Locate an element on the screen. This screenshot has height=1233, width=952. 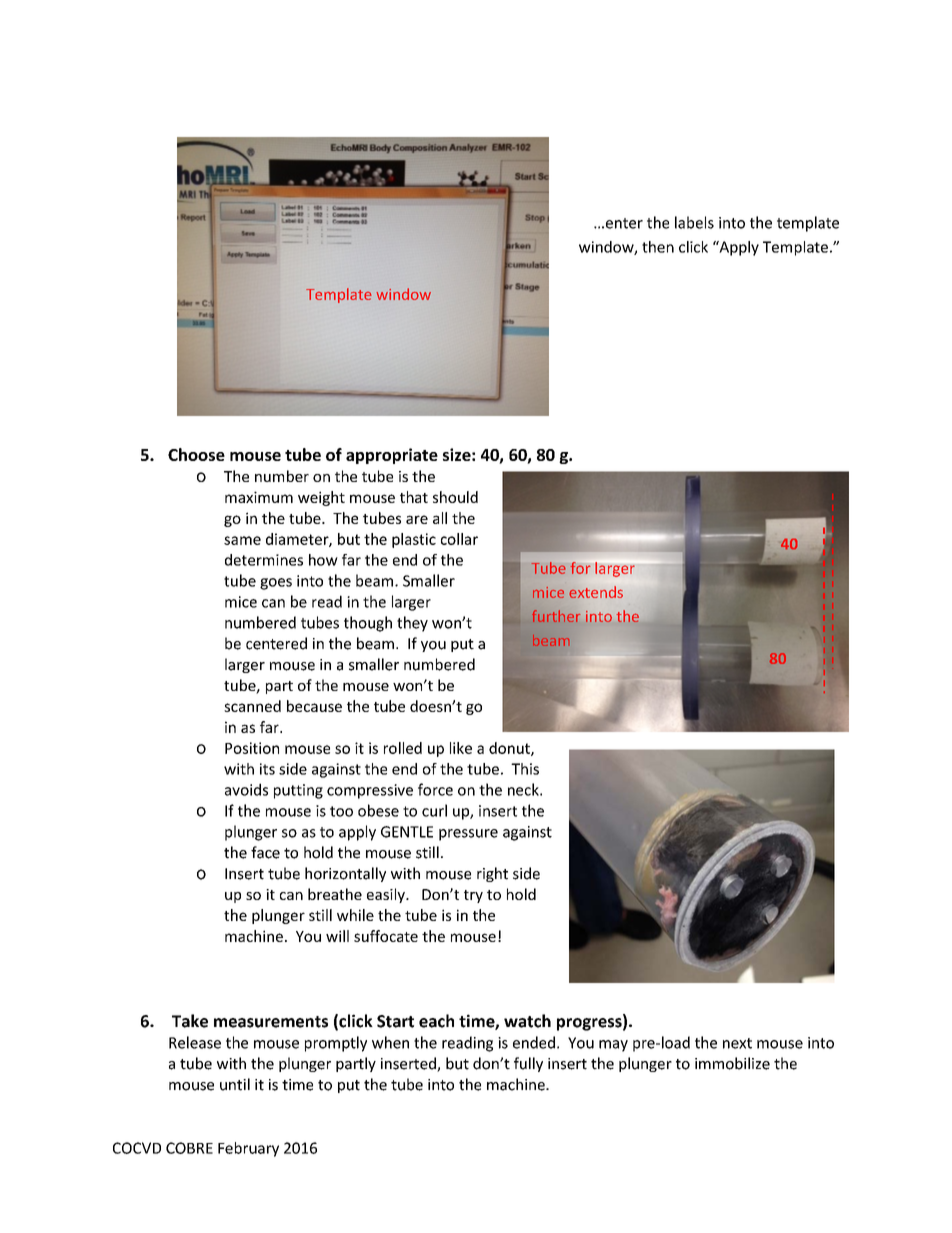
Choose is located at coordinates (196, 454).
